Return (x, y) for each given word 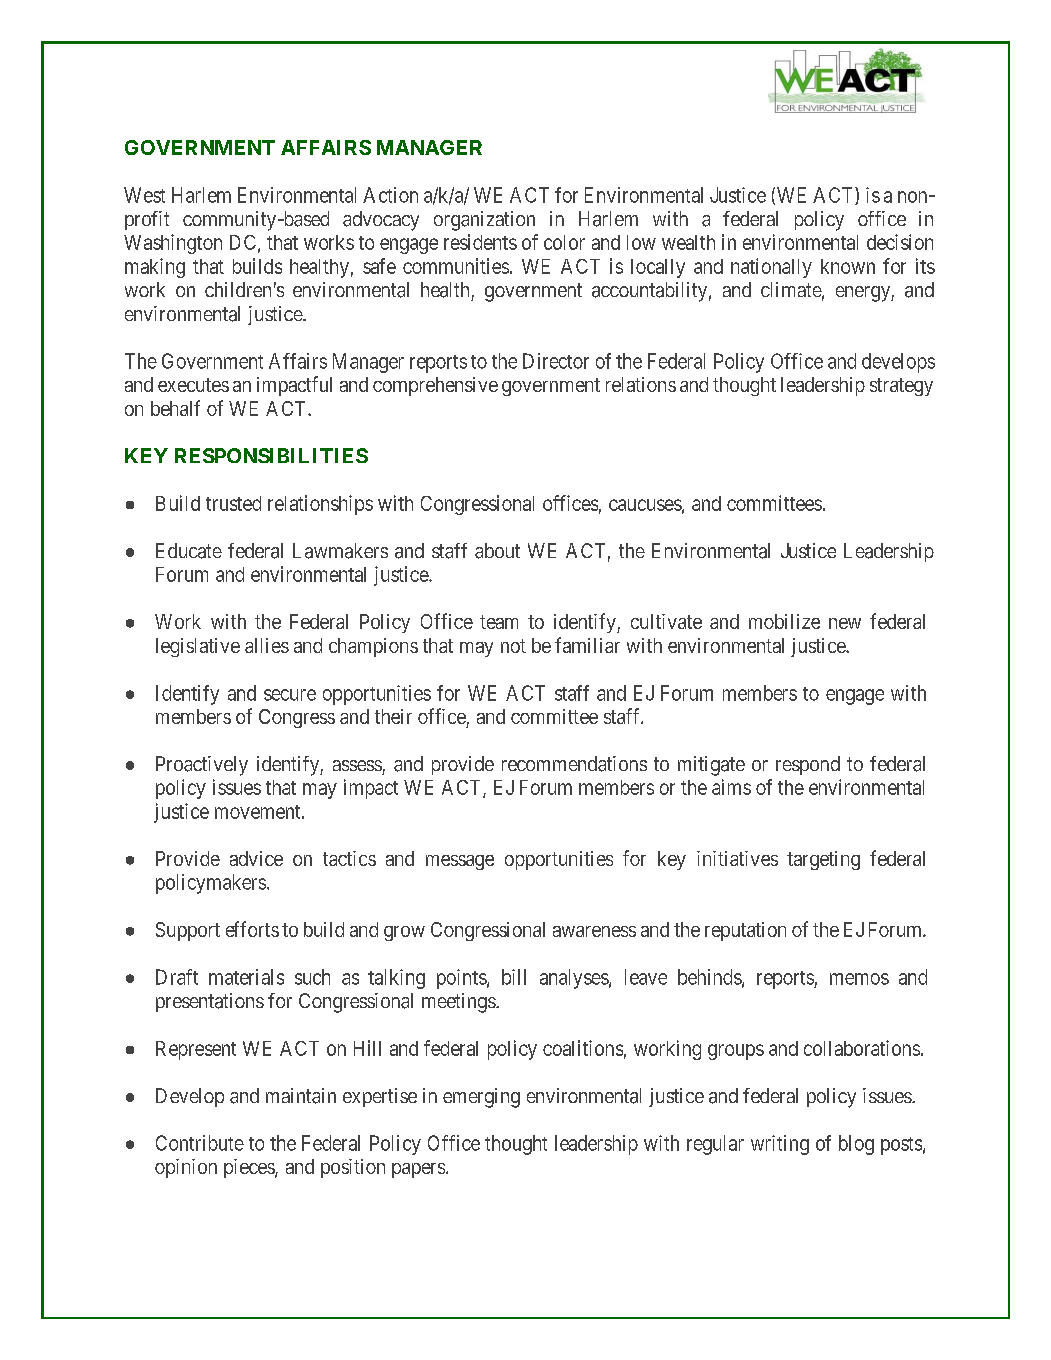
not (513, 646)
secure (290, 695)
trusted (233, 503)
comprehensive (435, 386)
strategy (901, 387)
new (845, 623)
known (848, 266)
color (564, 242)
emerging (481, 1098)
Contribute (200, 1143)
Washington (173, 244)
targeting (823, 860)
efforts (252, 929)
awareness (594, 931)
